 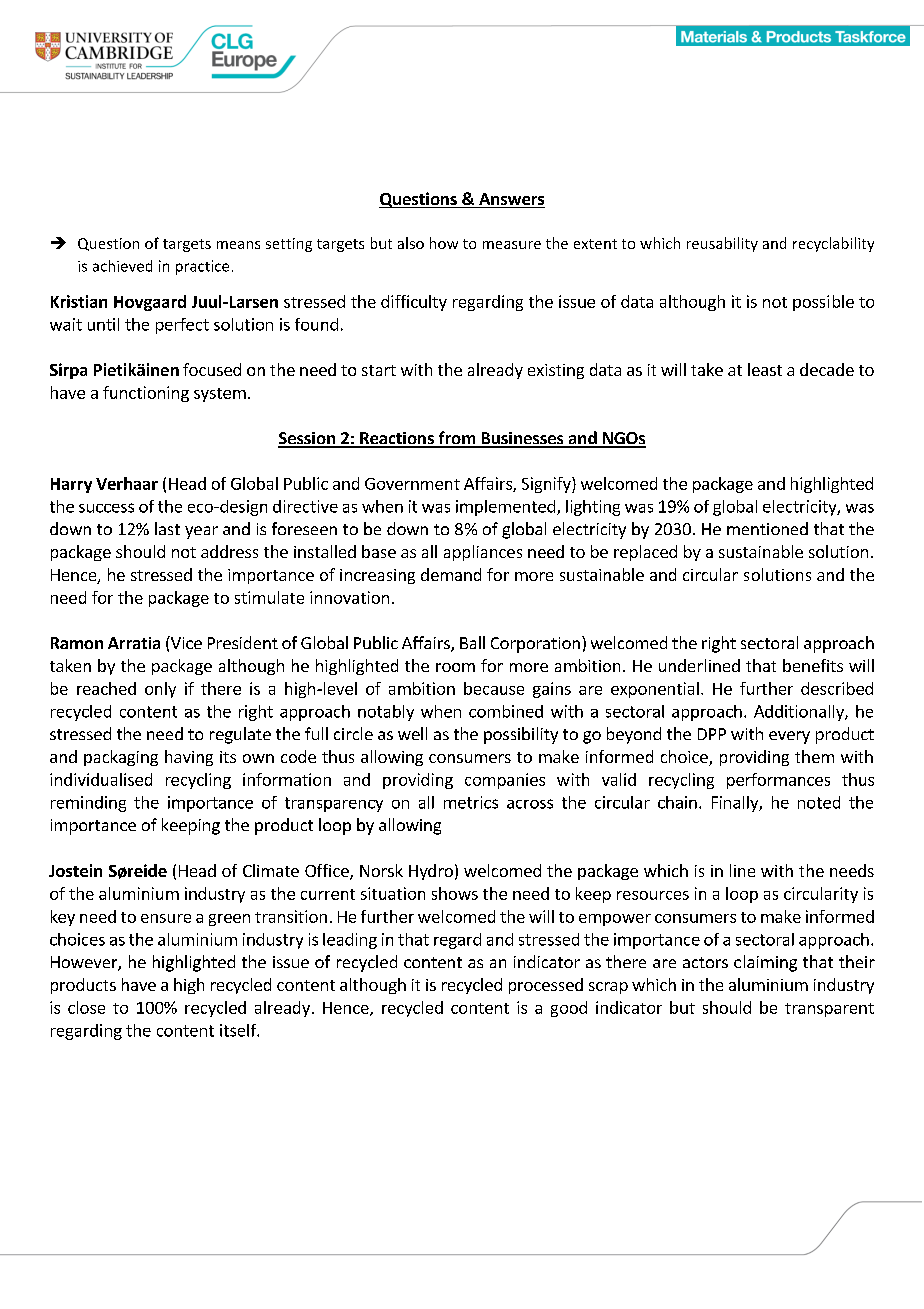 I want to click on benefits, so click(x=813, y=665).
